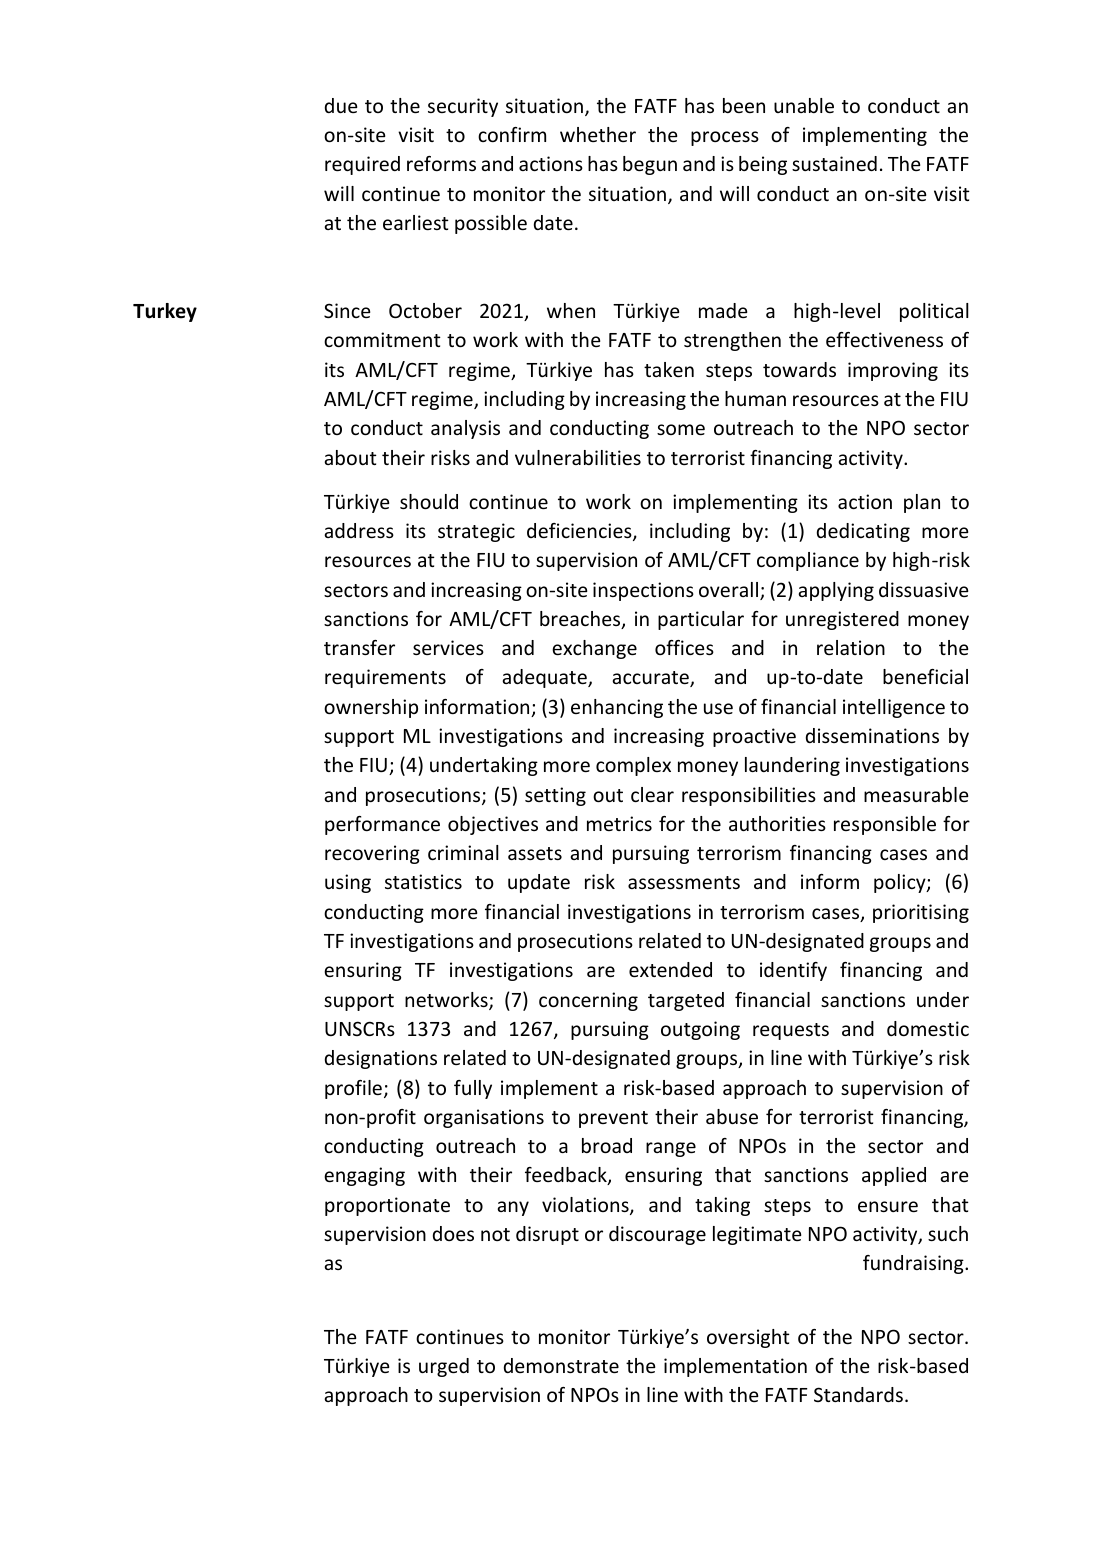  Describe the element at coordinates (598, 134) in the document. I see `whether` at that location.
